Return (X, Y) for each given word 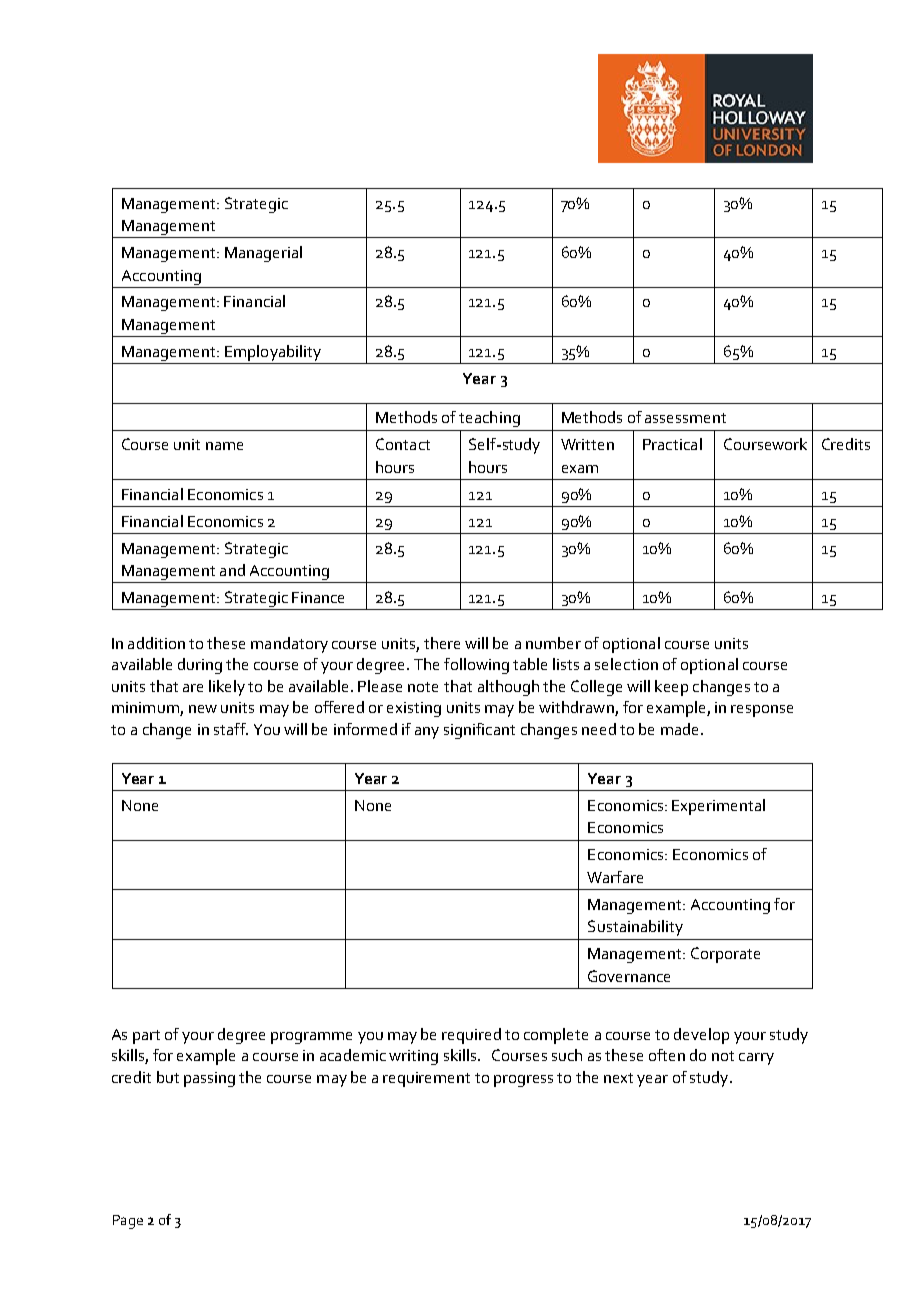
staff (231, 729)
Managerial (263, 254)
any (427, 733)
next (618, 1078)
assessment (685, 418)
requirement (426, 1079)
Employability (273, 353)
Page (128, 1222)
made (679, 729)
